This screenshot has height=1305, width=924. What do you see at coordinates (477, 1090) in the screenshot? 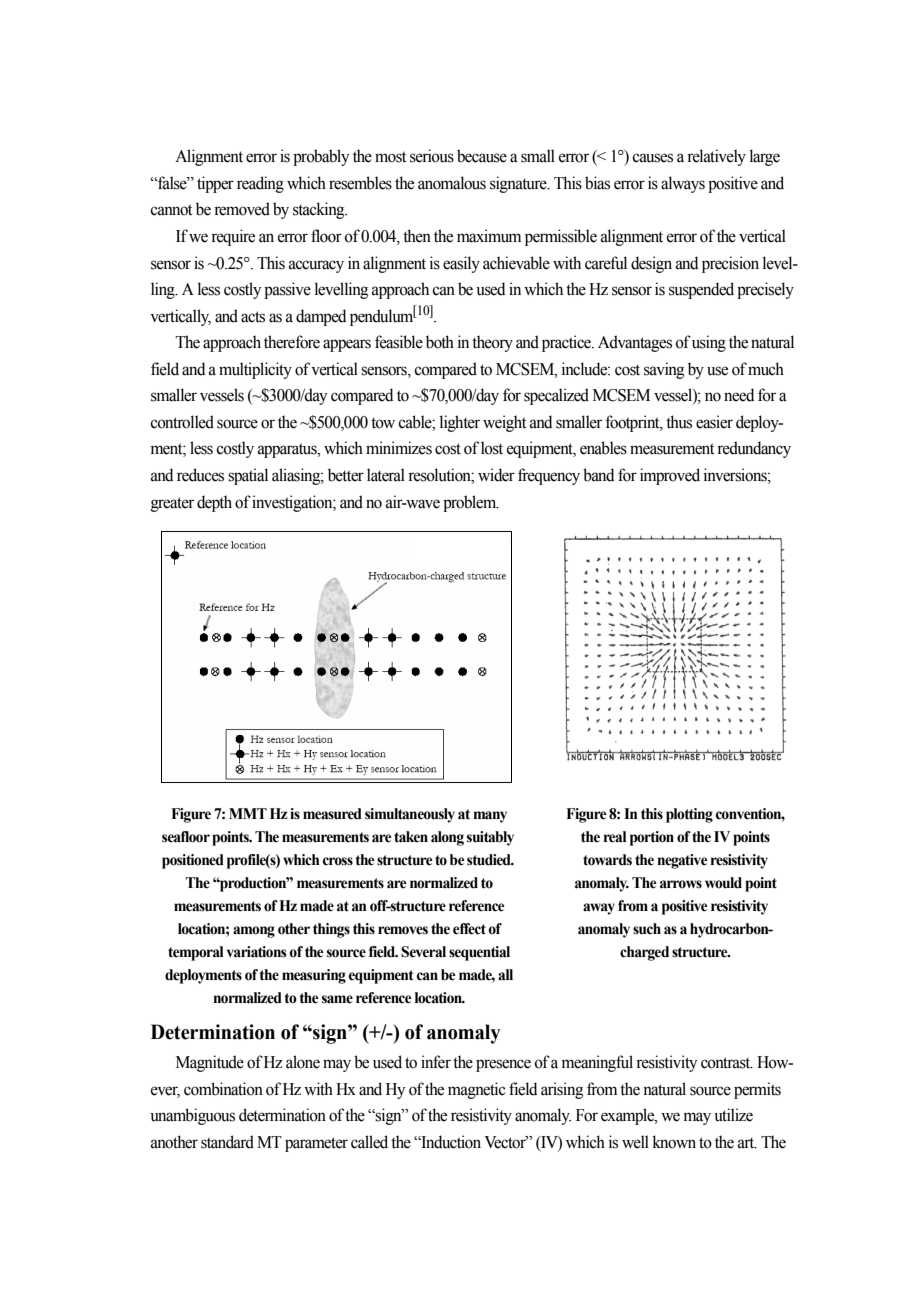
I see `magnetic` at bounding box center [477, 1090].
